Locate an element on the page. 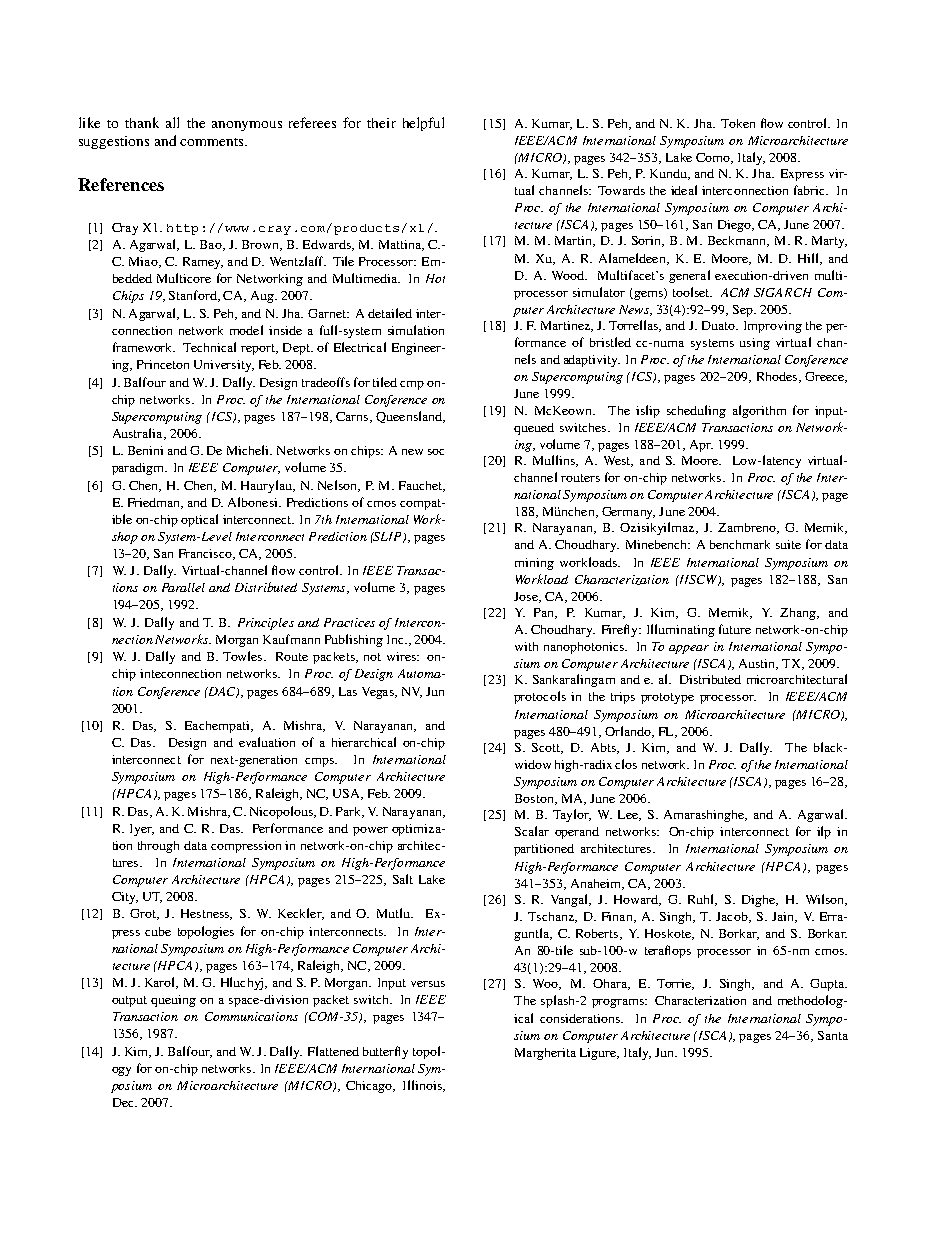 This image has height=1233, width=952. Scott is located at coordinates (547, 748).
